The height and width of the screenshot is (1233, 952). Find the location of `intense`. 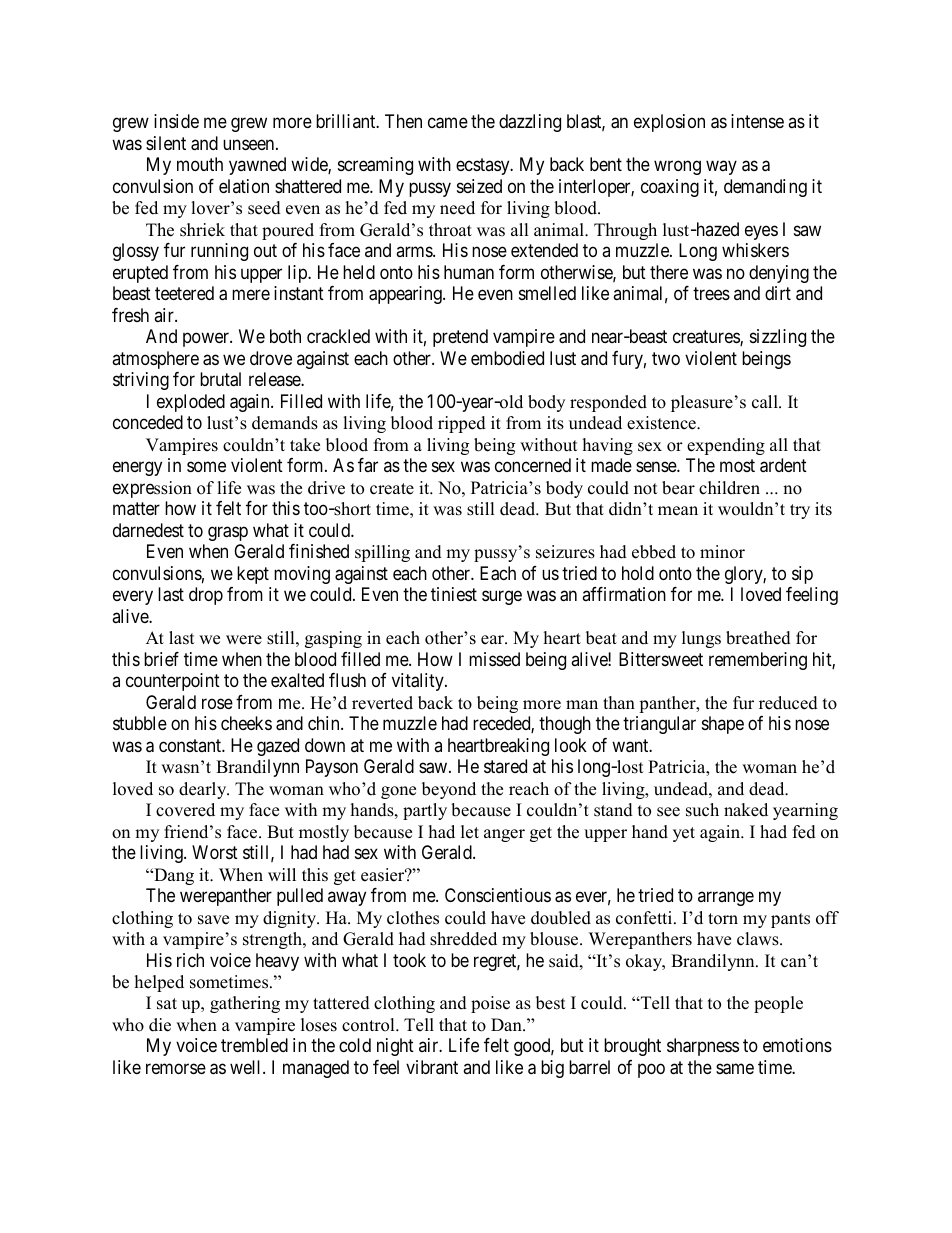

intense is located at coordinates (757, 121).
